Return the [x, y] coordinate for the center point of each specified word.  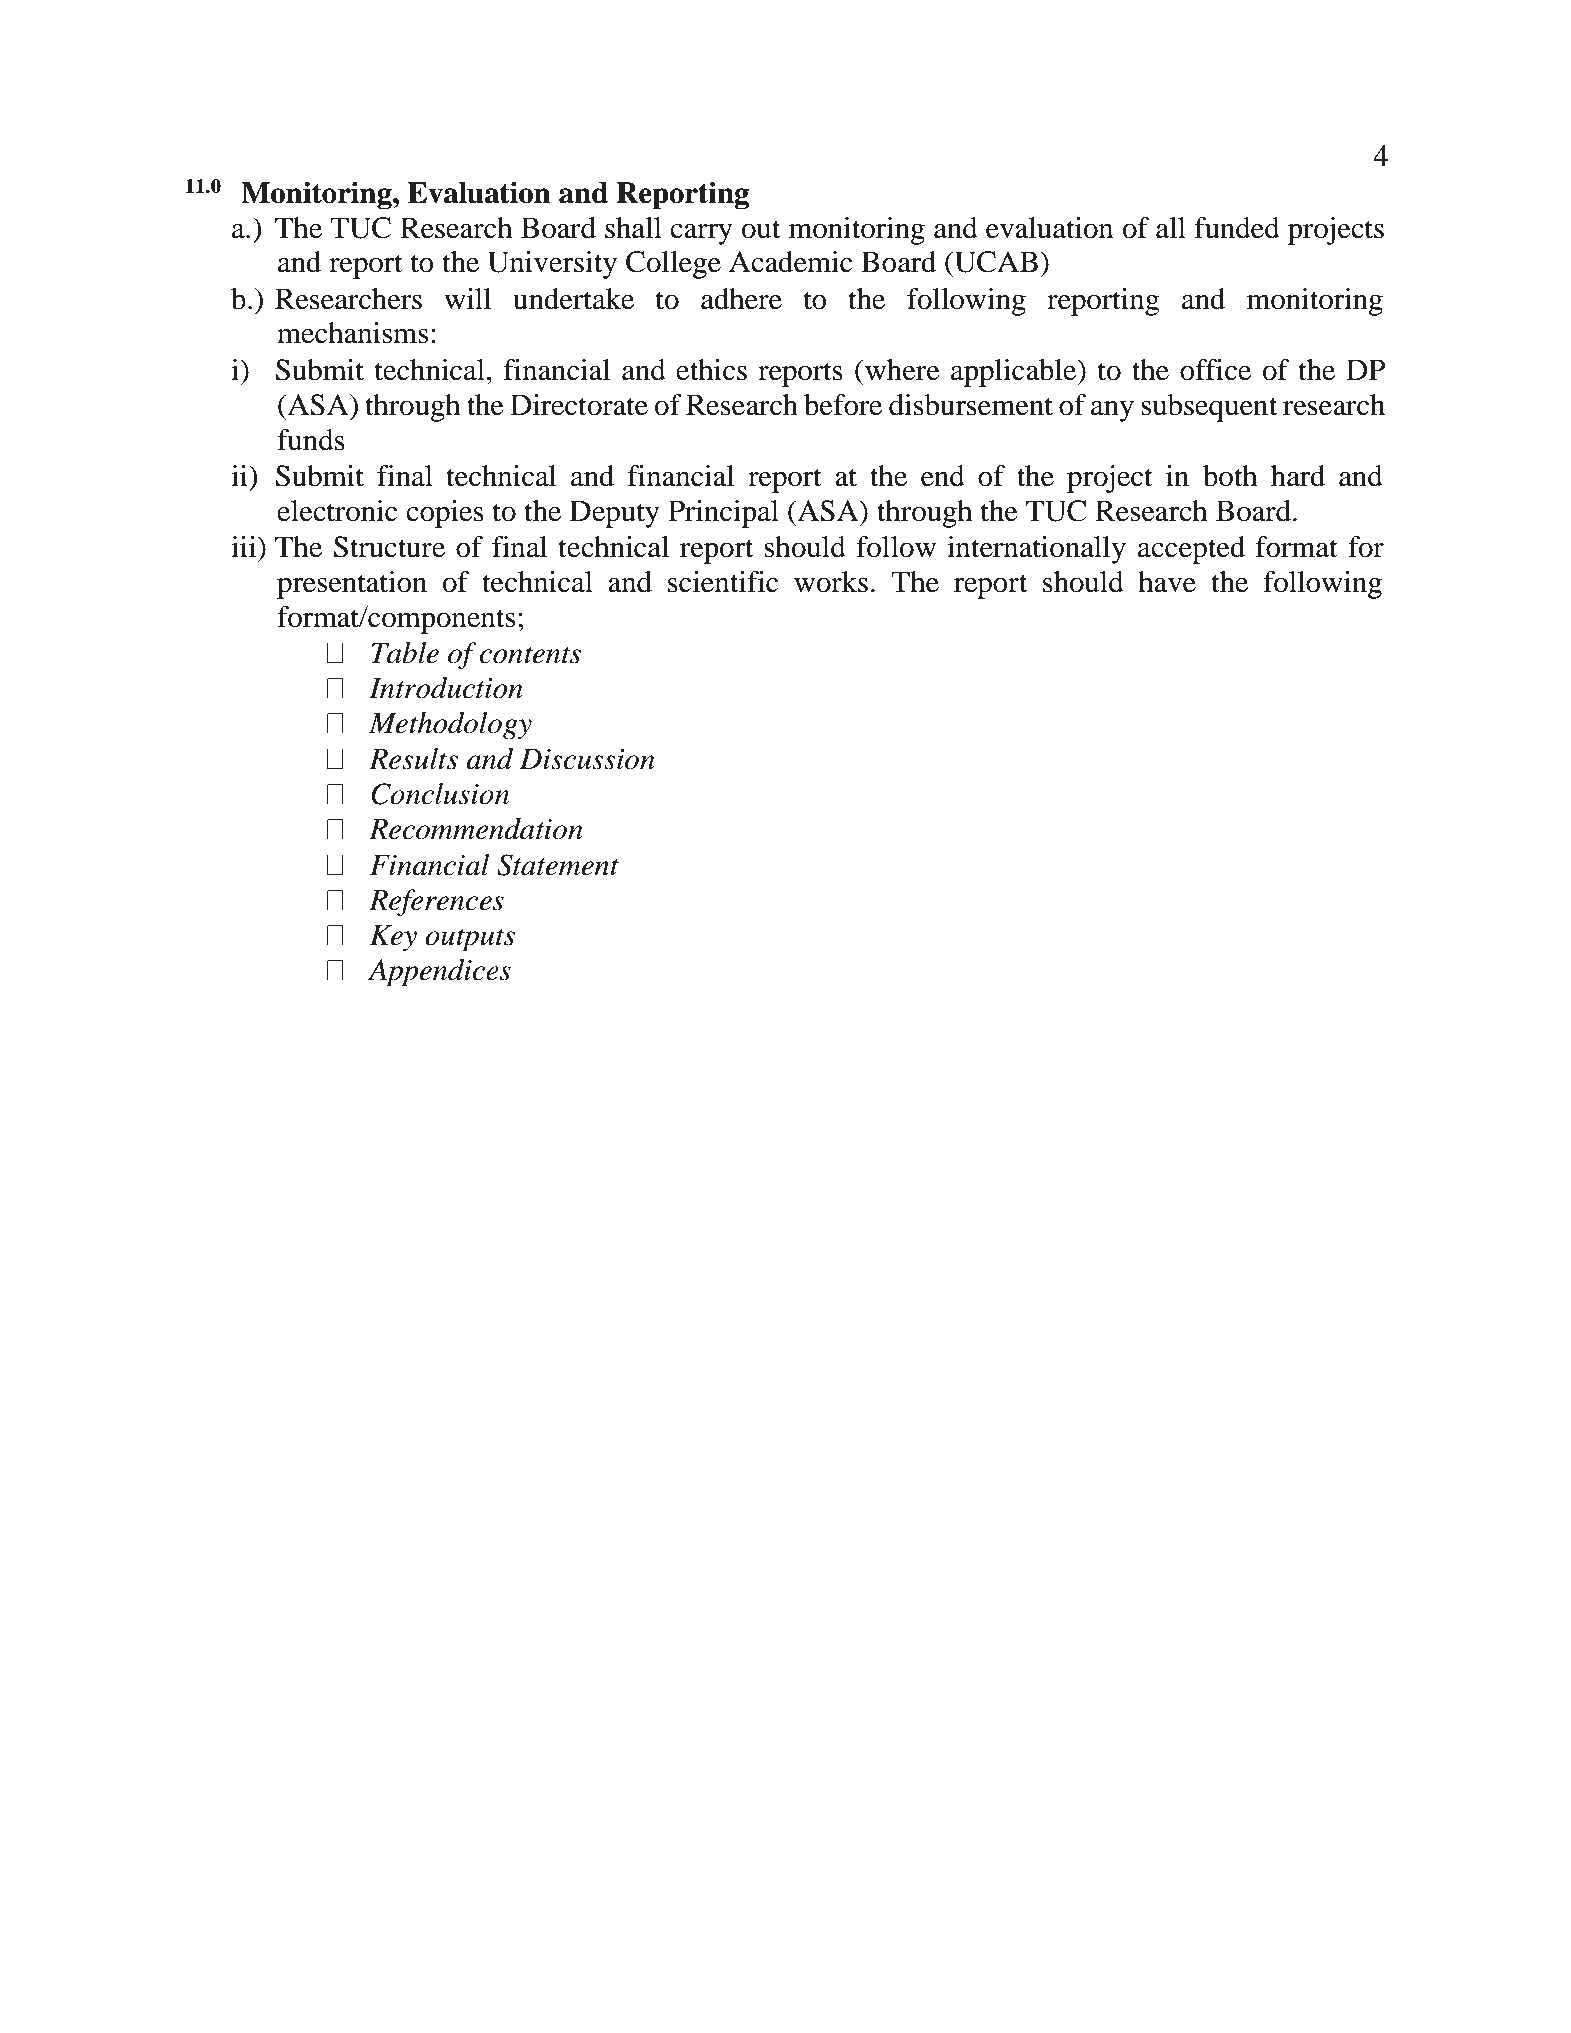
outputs [470, 940]
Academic [791, 262]
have [1167, 582]
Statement [558, 865]
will [467, 298]
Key [393, 938]
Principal [723, 514]
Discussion [587, 759]
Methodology [450, 726]
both [1230, 476]
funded [1237, 228]
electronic [337, 511]
